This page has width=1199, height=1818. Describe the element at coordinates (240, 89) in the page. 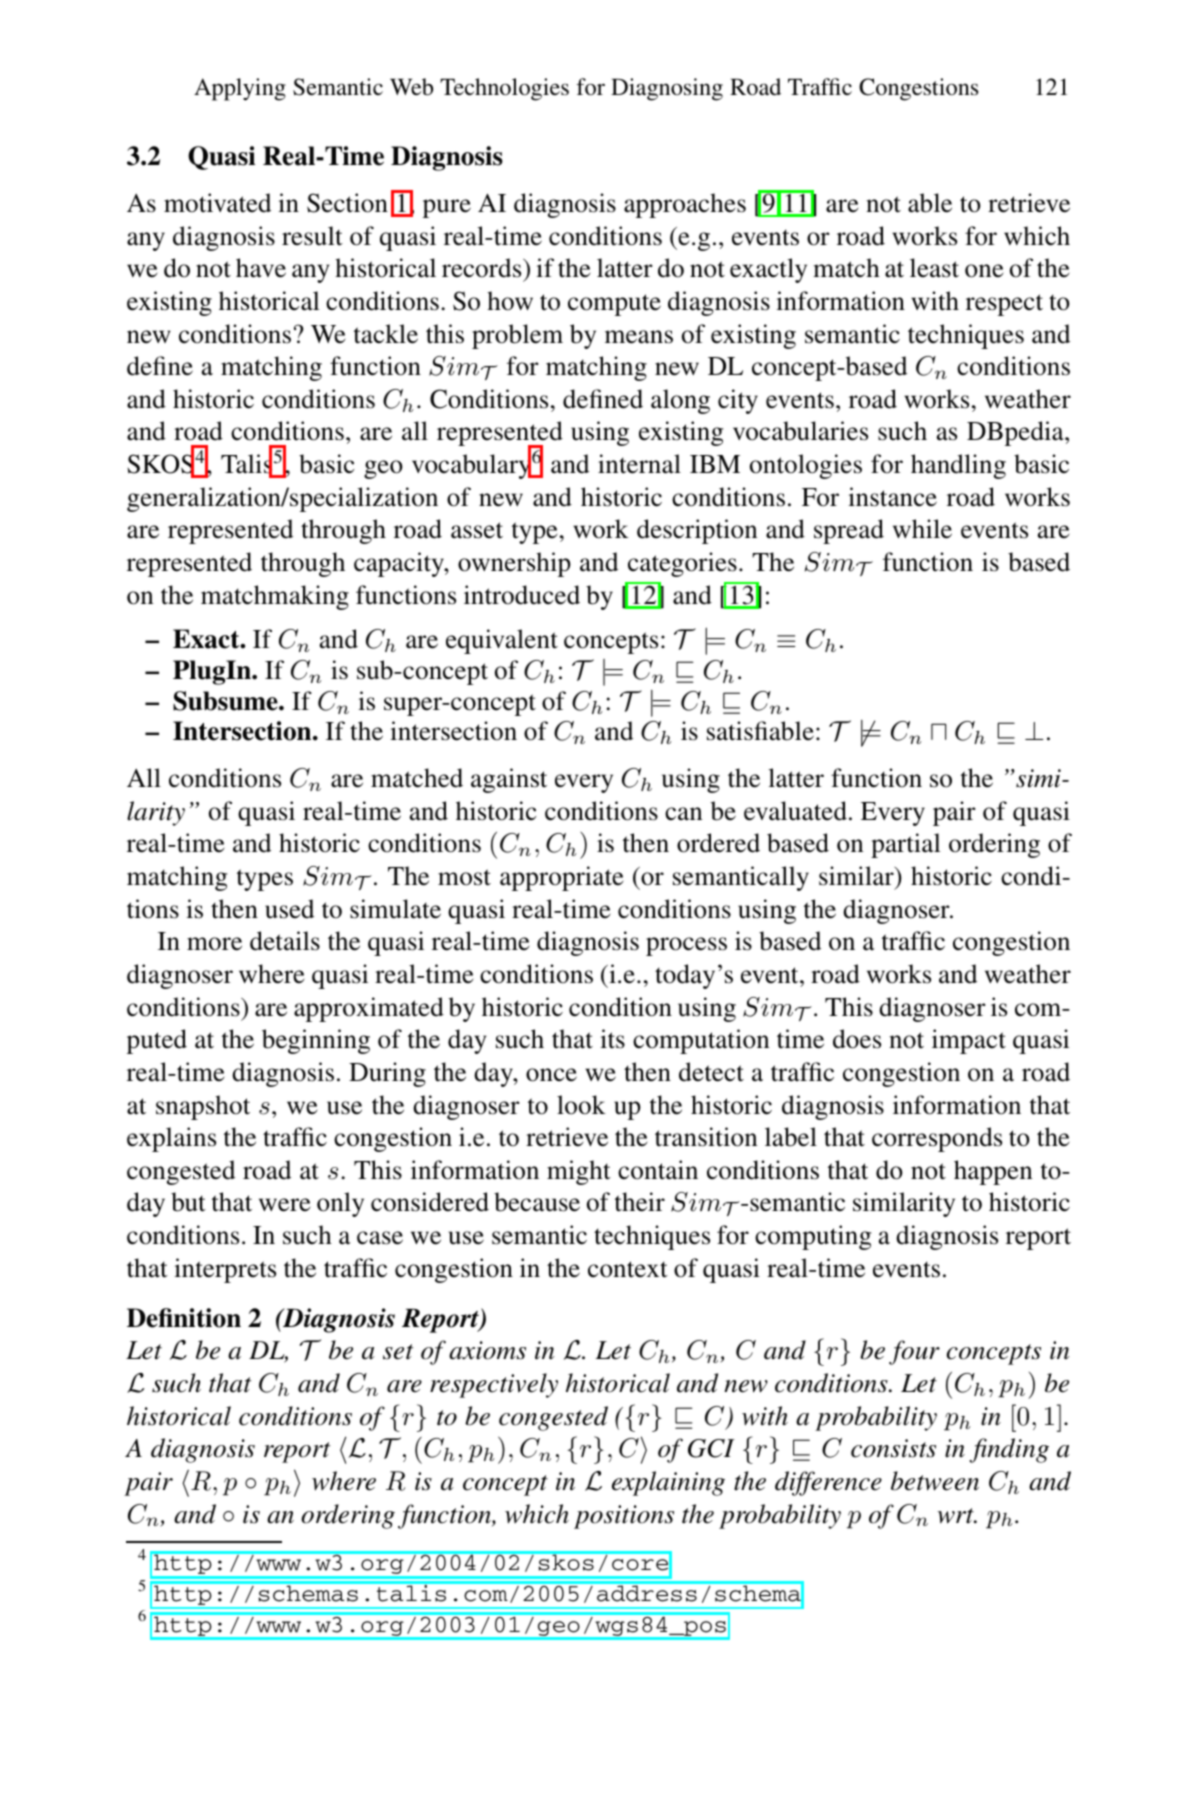

I see `Applying` at that location.
